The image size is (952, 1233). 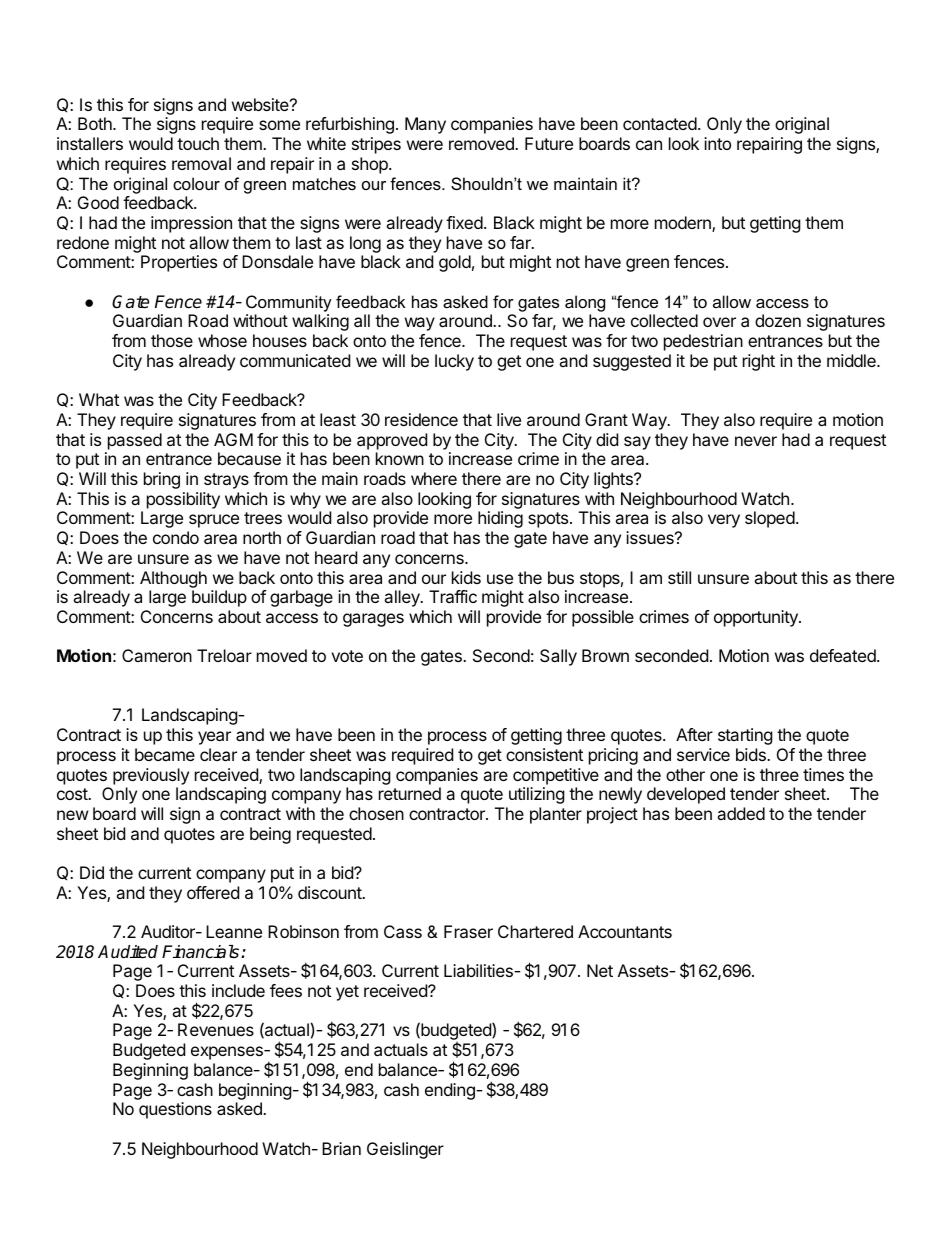 What do you see at coordinates (600, 970) in the page?
I see `Net` at bounding box center [600, 970].
